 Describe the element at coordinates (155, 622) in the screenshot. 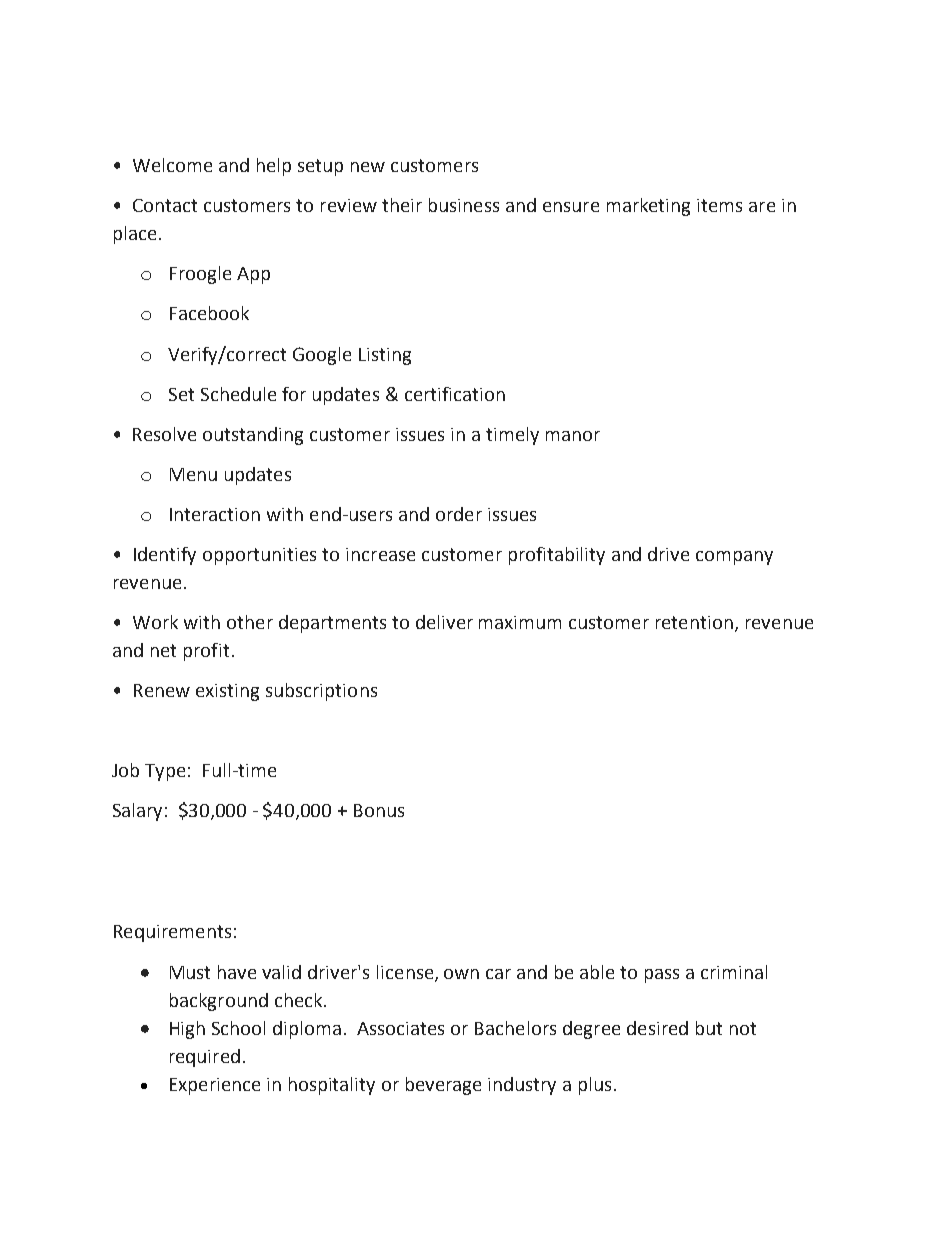

I see `Work` at that location.
